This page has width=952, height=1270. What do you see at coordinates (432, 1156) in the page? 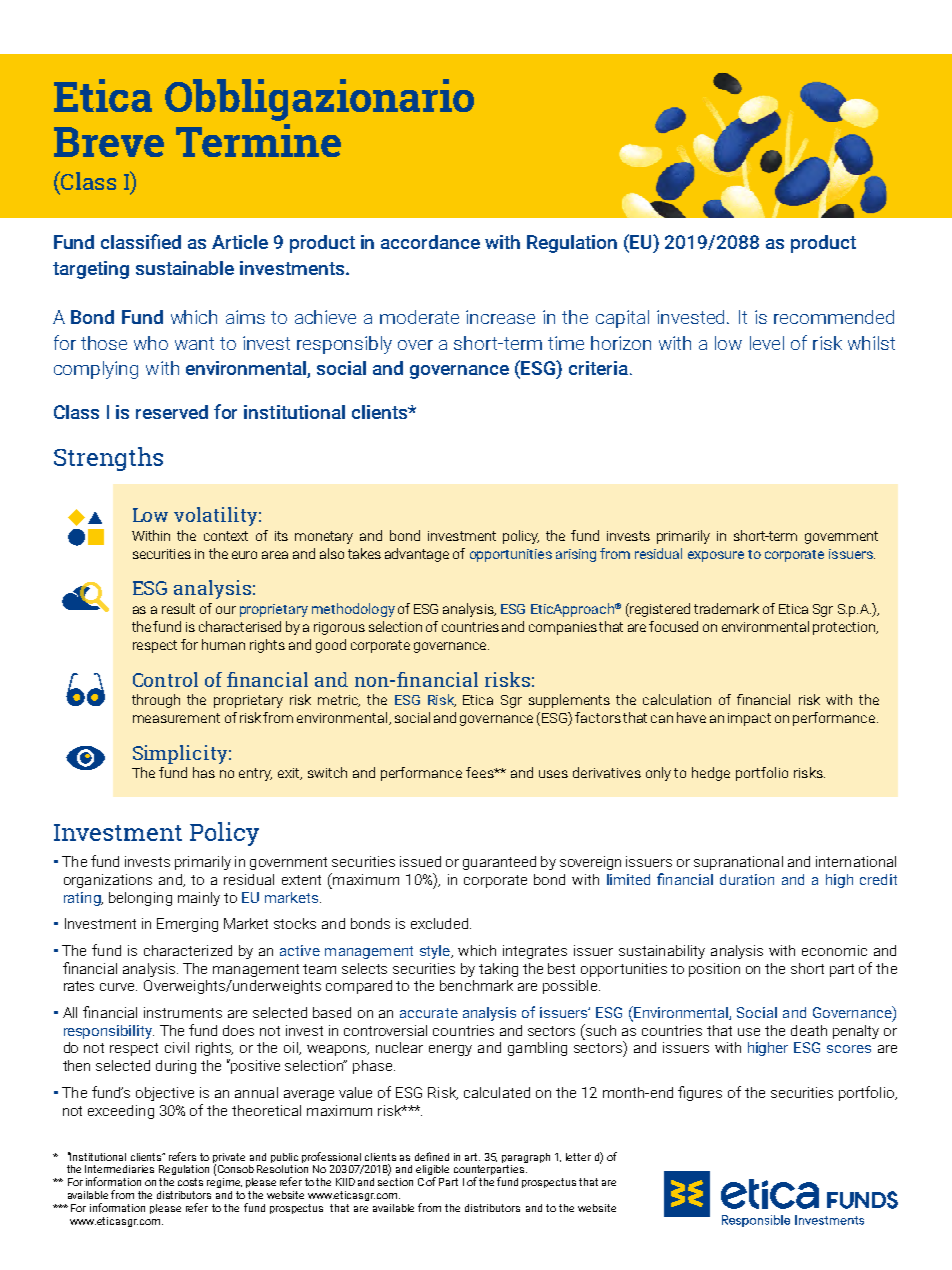
I see `defined` at bounding box center [432, 1156].
